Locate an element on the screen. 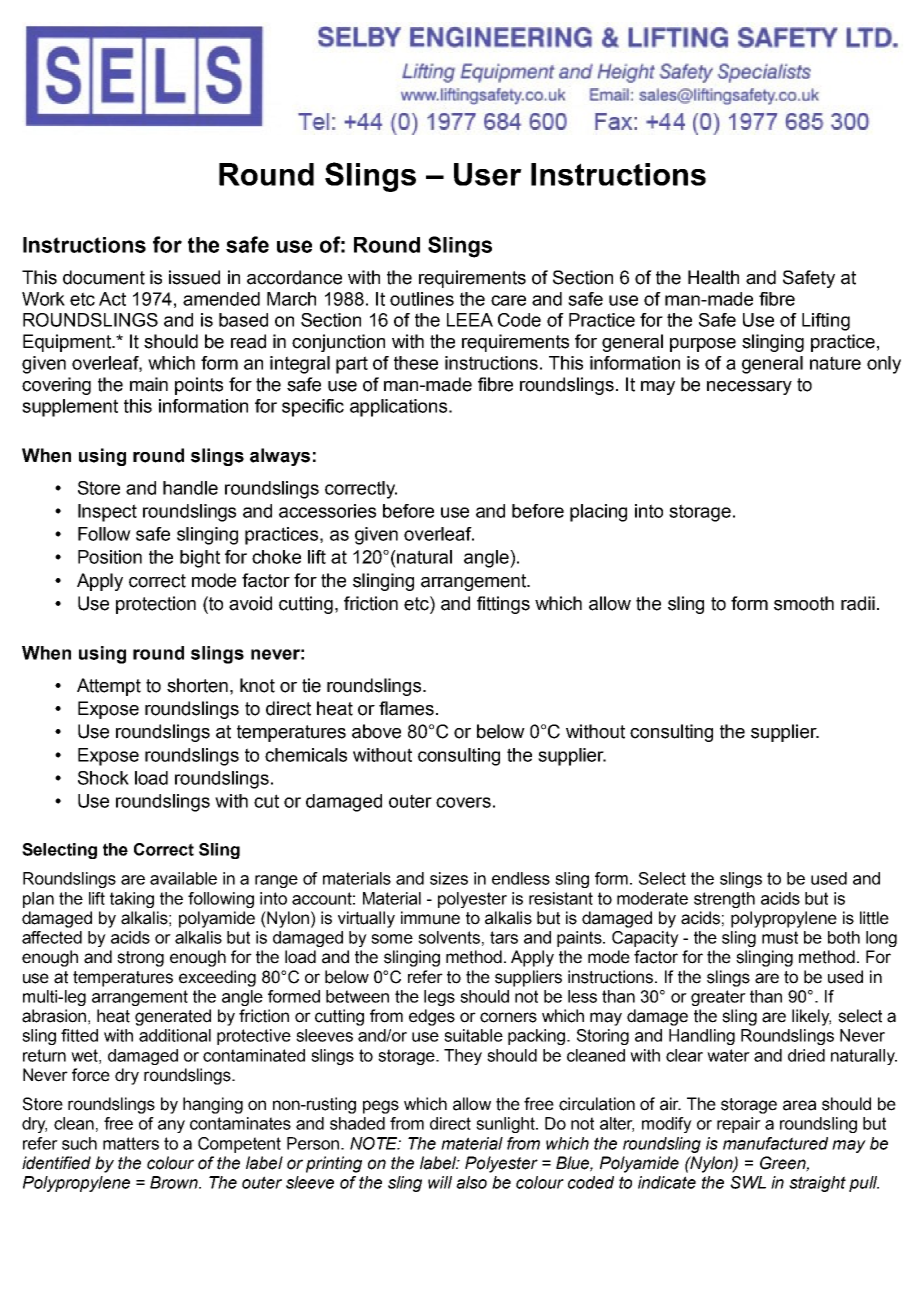  Attempt is located at coordinates (109, 687).
